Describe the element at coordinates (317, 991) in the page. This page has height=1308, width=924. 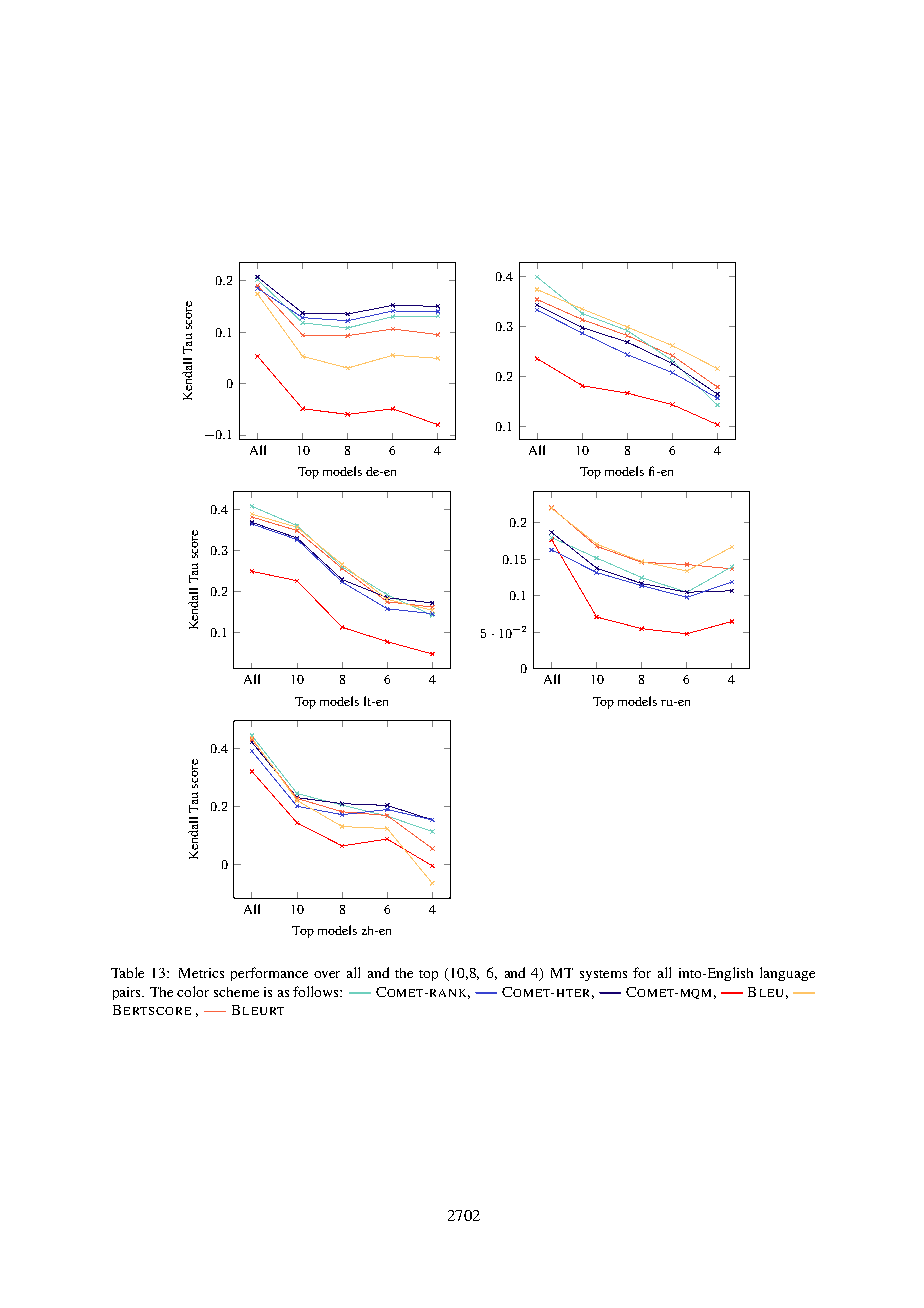
I see `follows` at that location.
